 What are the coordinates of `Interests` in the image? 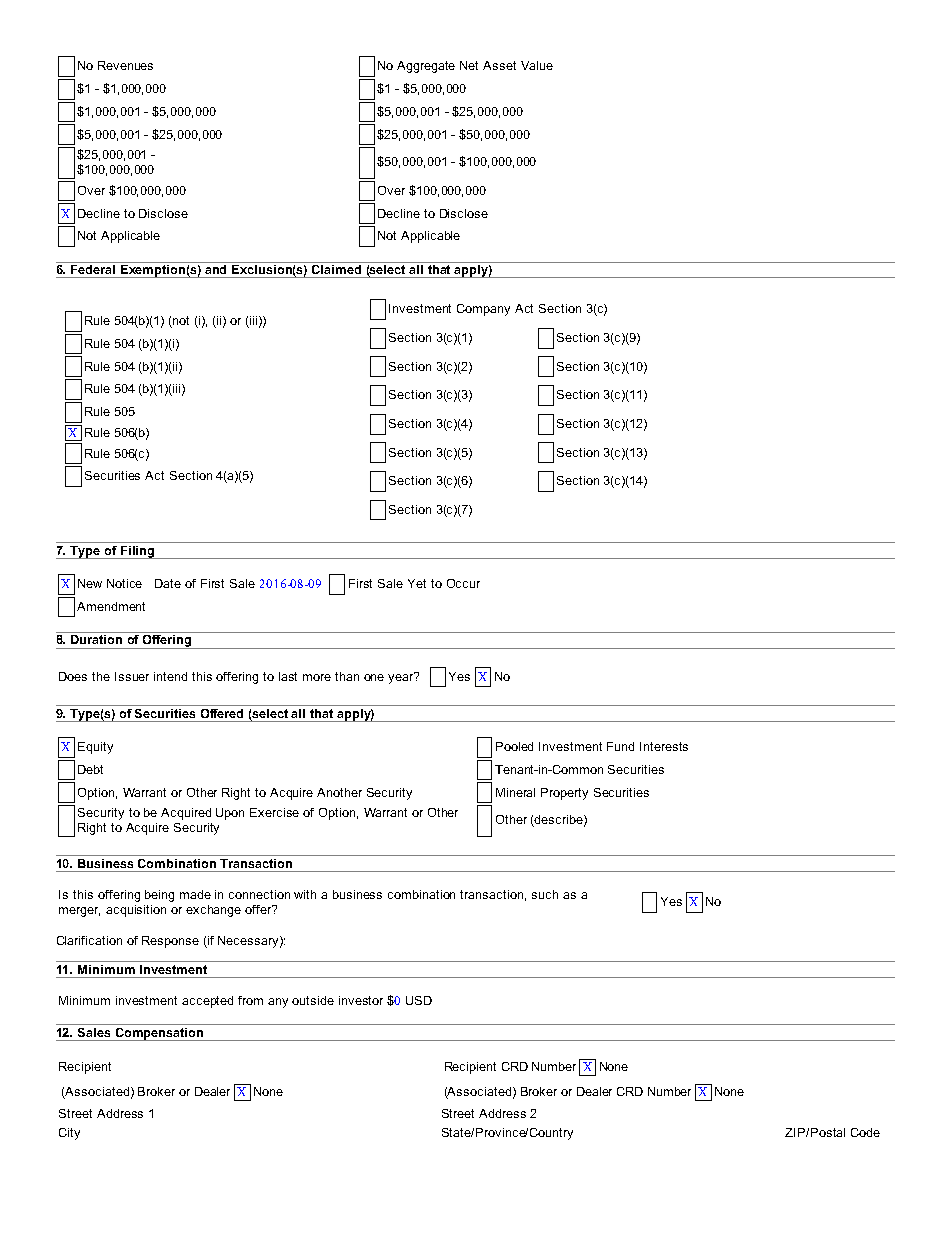 It's located at (664, 746).
